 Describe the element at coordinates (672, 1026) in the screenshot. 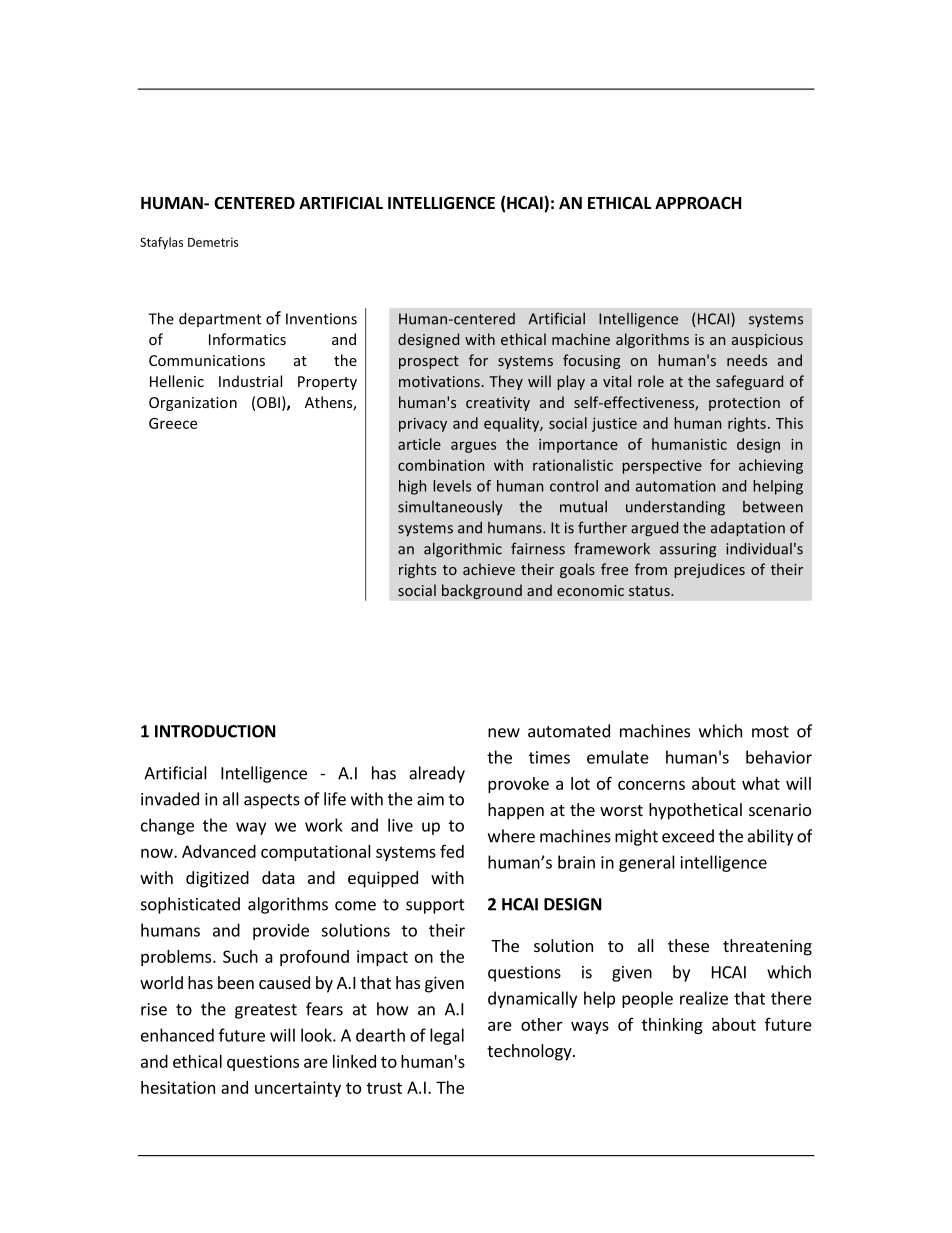

I see `thinking` at that location.
